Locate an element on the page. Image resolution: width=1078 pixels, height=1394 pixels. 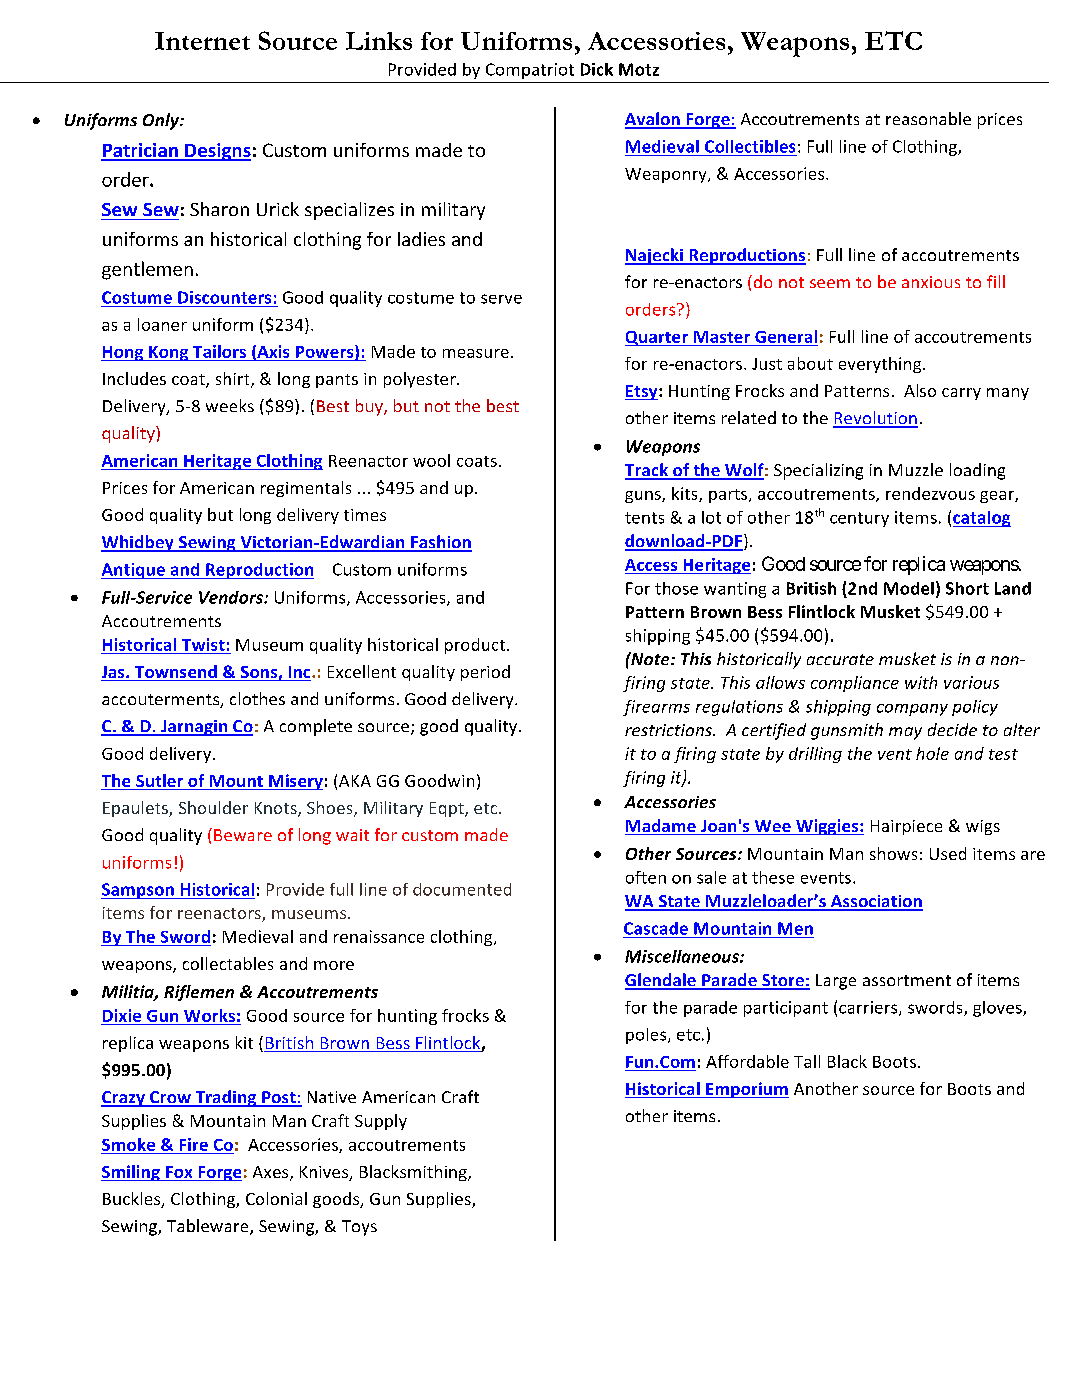
Model is located at coordinates (909, 588).
